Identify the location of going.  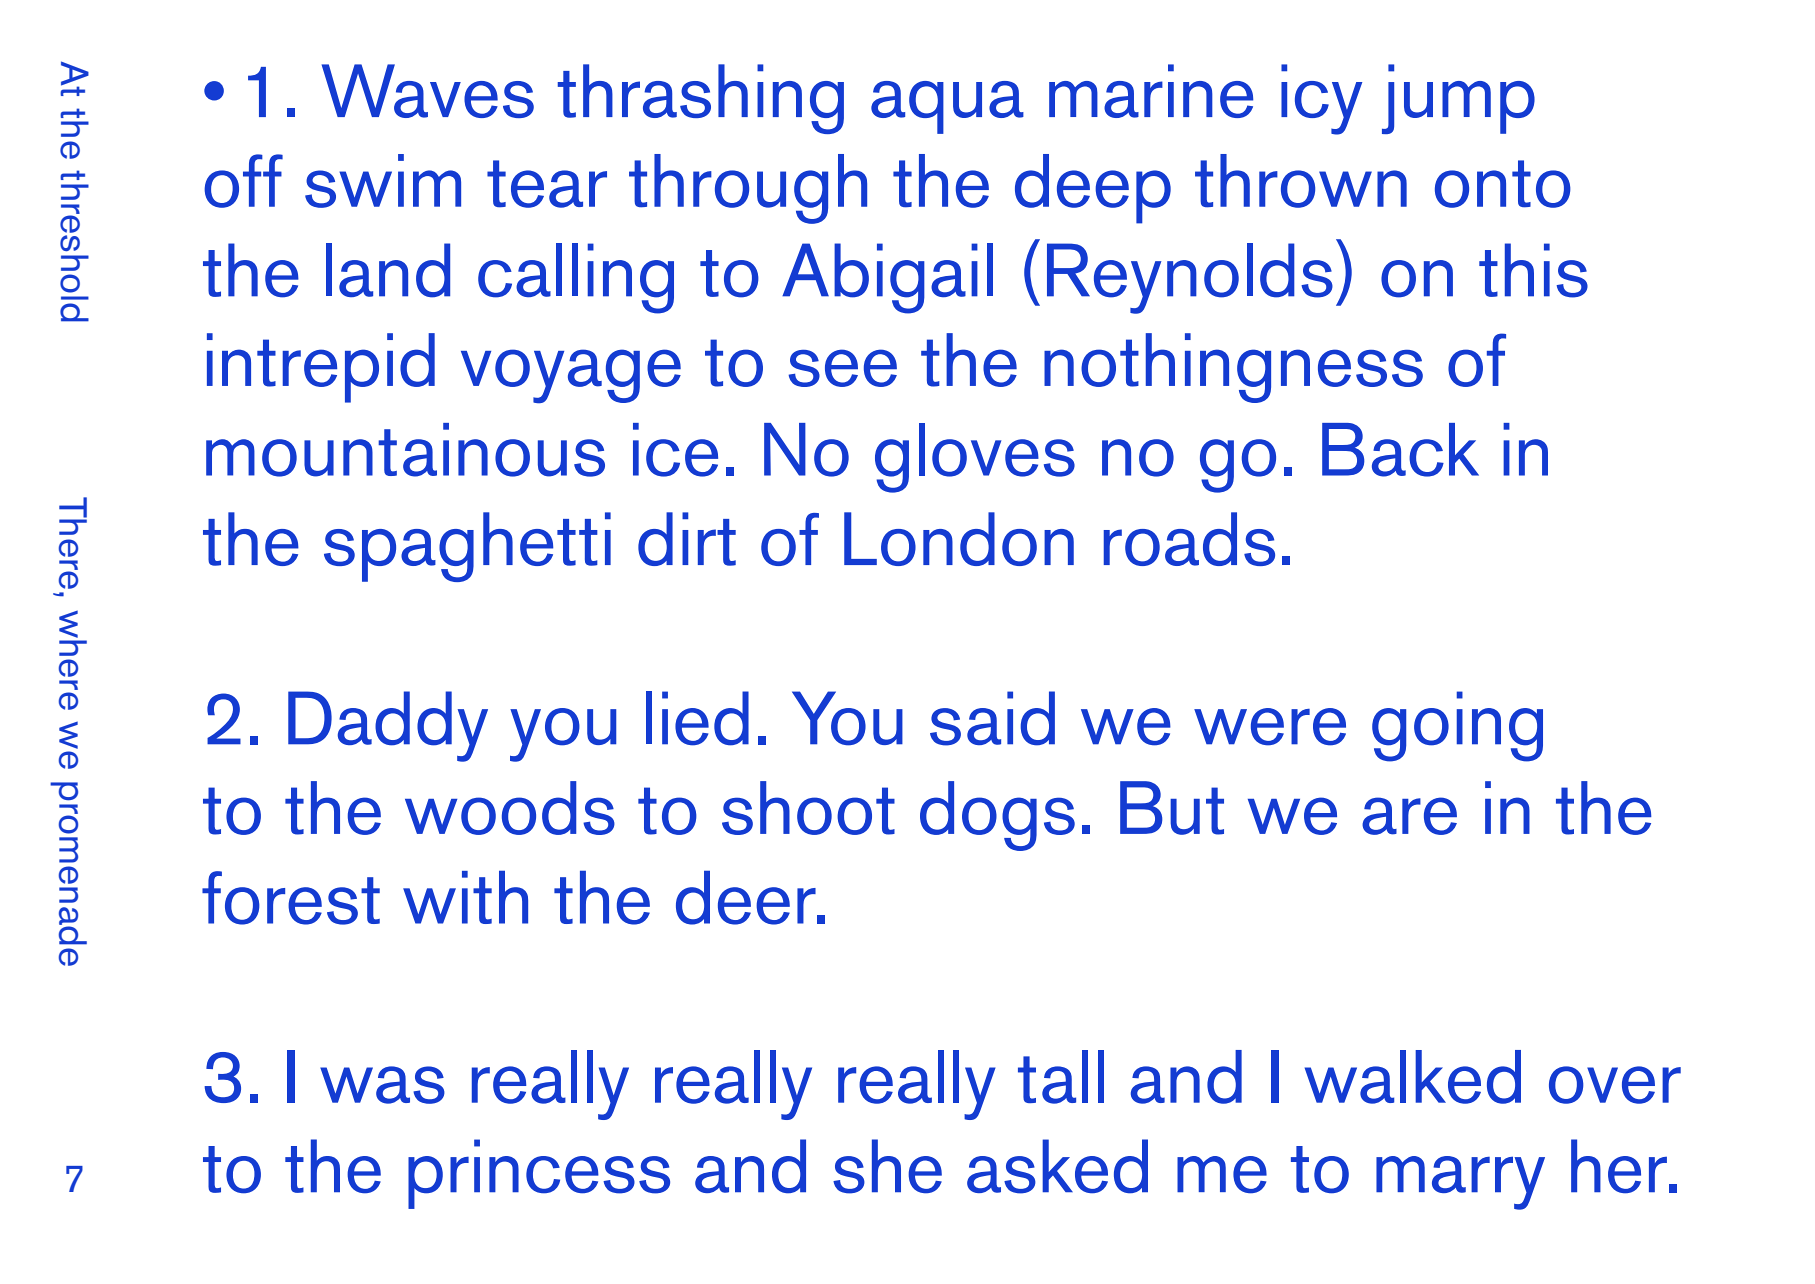
(1457, 726).
